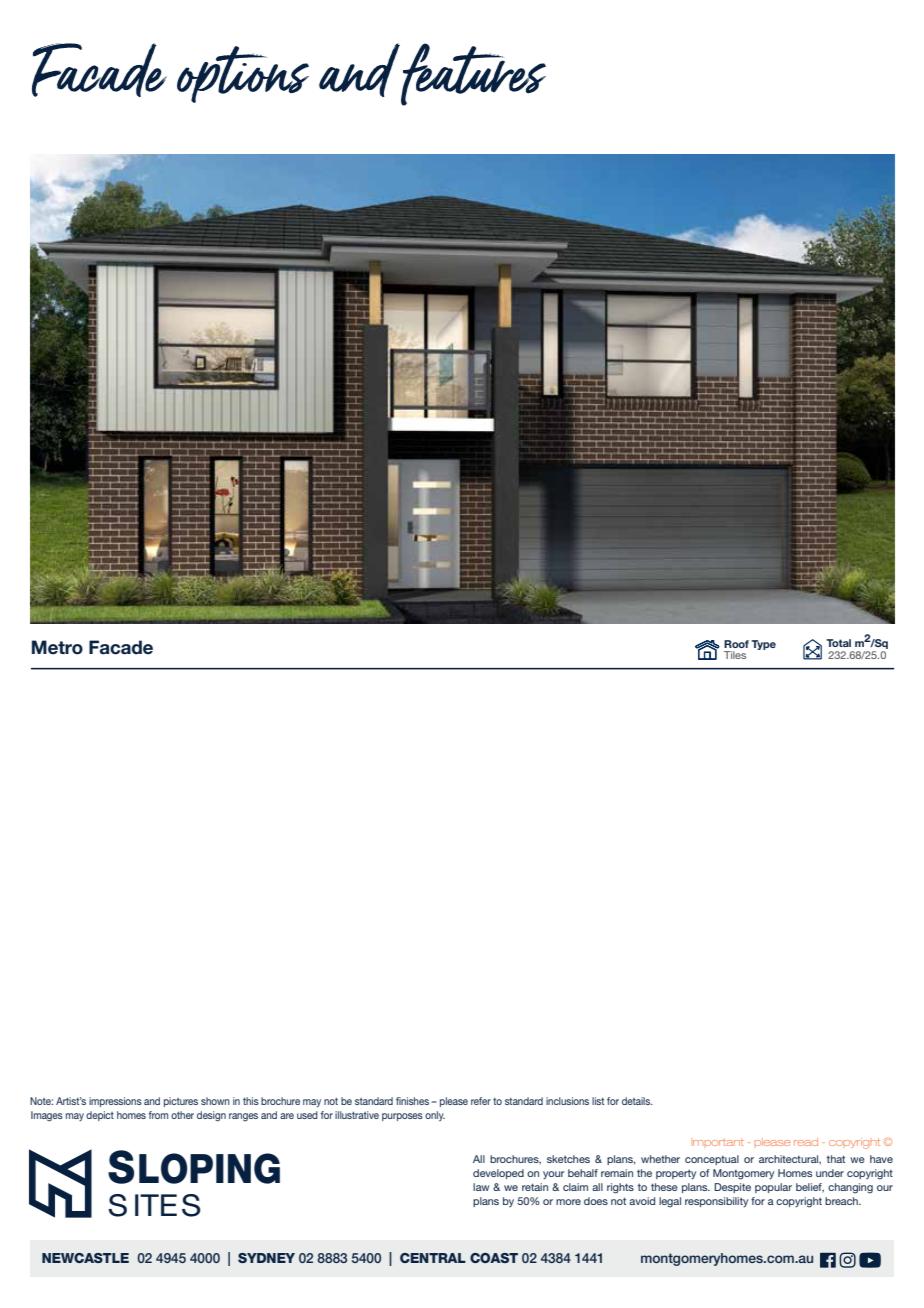 This screenshot has width=924, height=1308. Describe the element at coordinates (115, 1102) in the screenshot. I see `impressions` at that location.
